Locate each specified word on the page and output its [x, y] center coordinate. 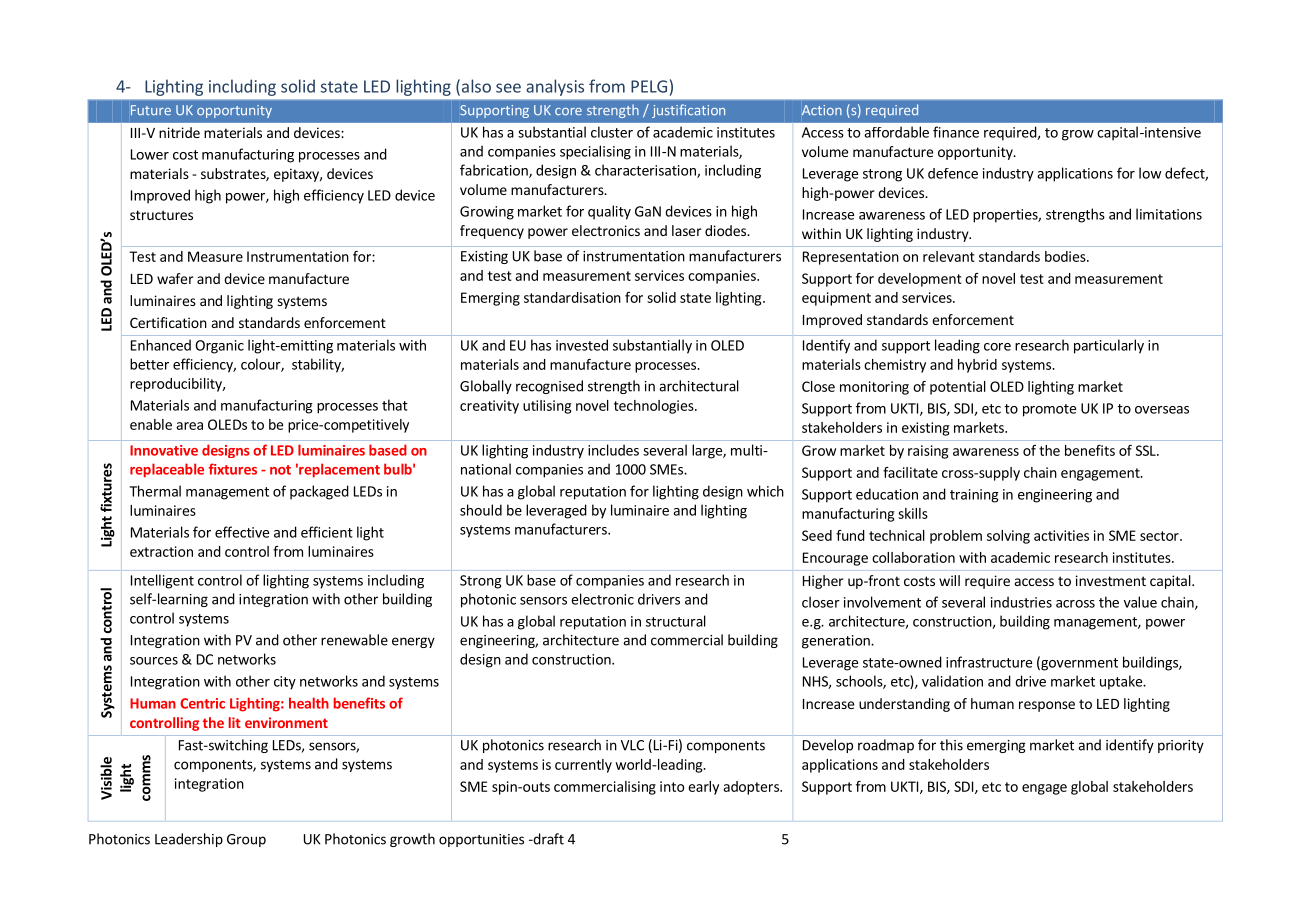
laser [687, 230]
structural [676, 621]
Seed [817, 535]
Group [246, 840]
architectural [699, 386]
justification [688, 111]
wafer [175, 278]
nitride [179, 132]
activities [1061, 535]
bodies [1066, 256]
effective [242, 532]
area [189, 426]
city [285, 683]
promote [1049, 410]
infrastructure [989, 662]
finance [956, 132]
